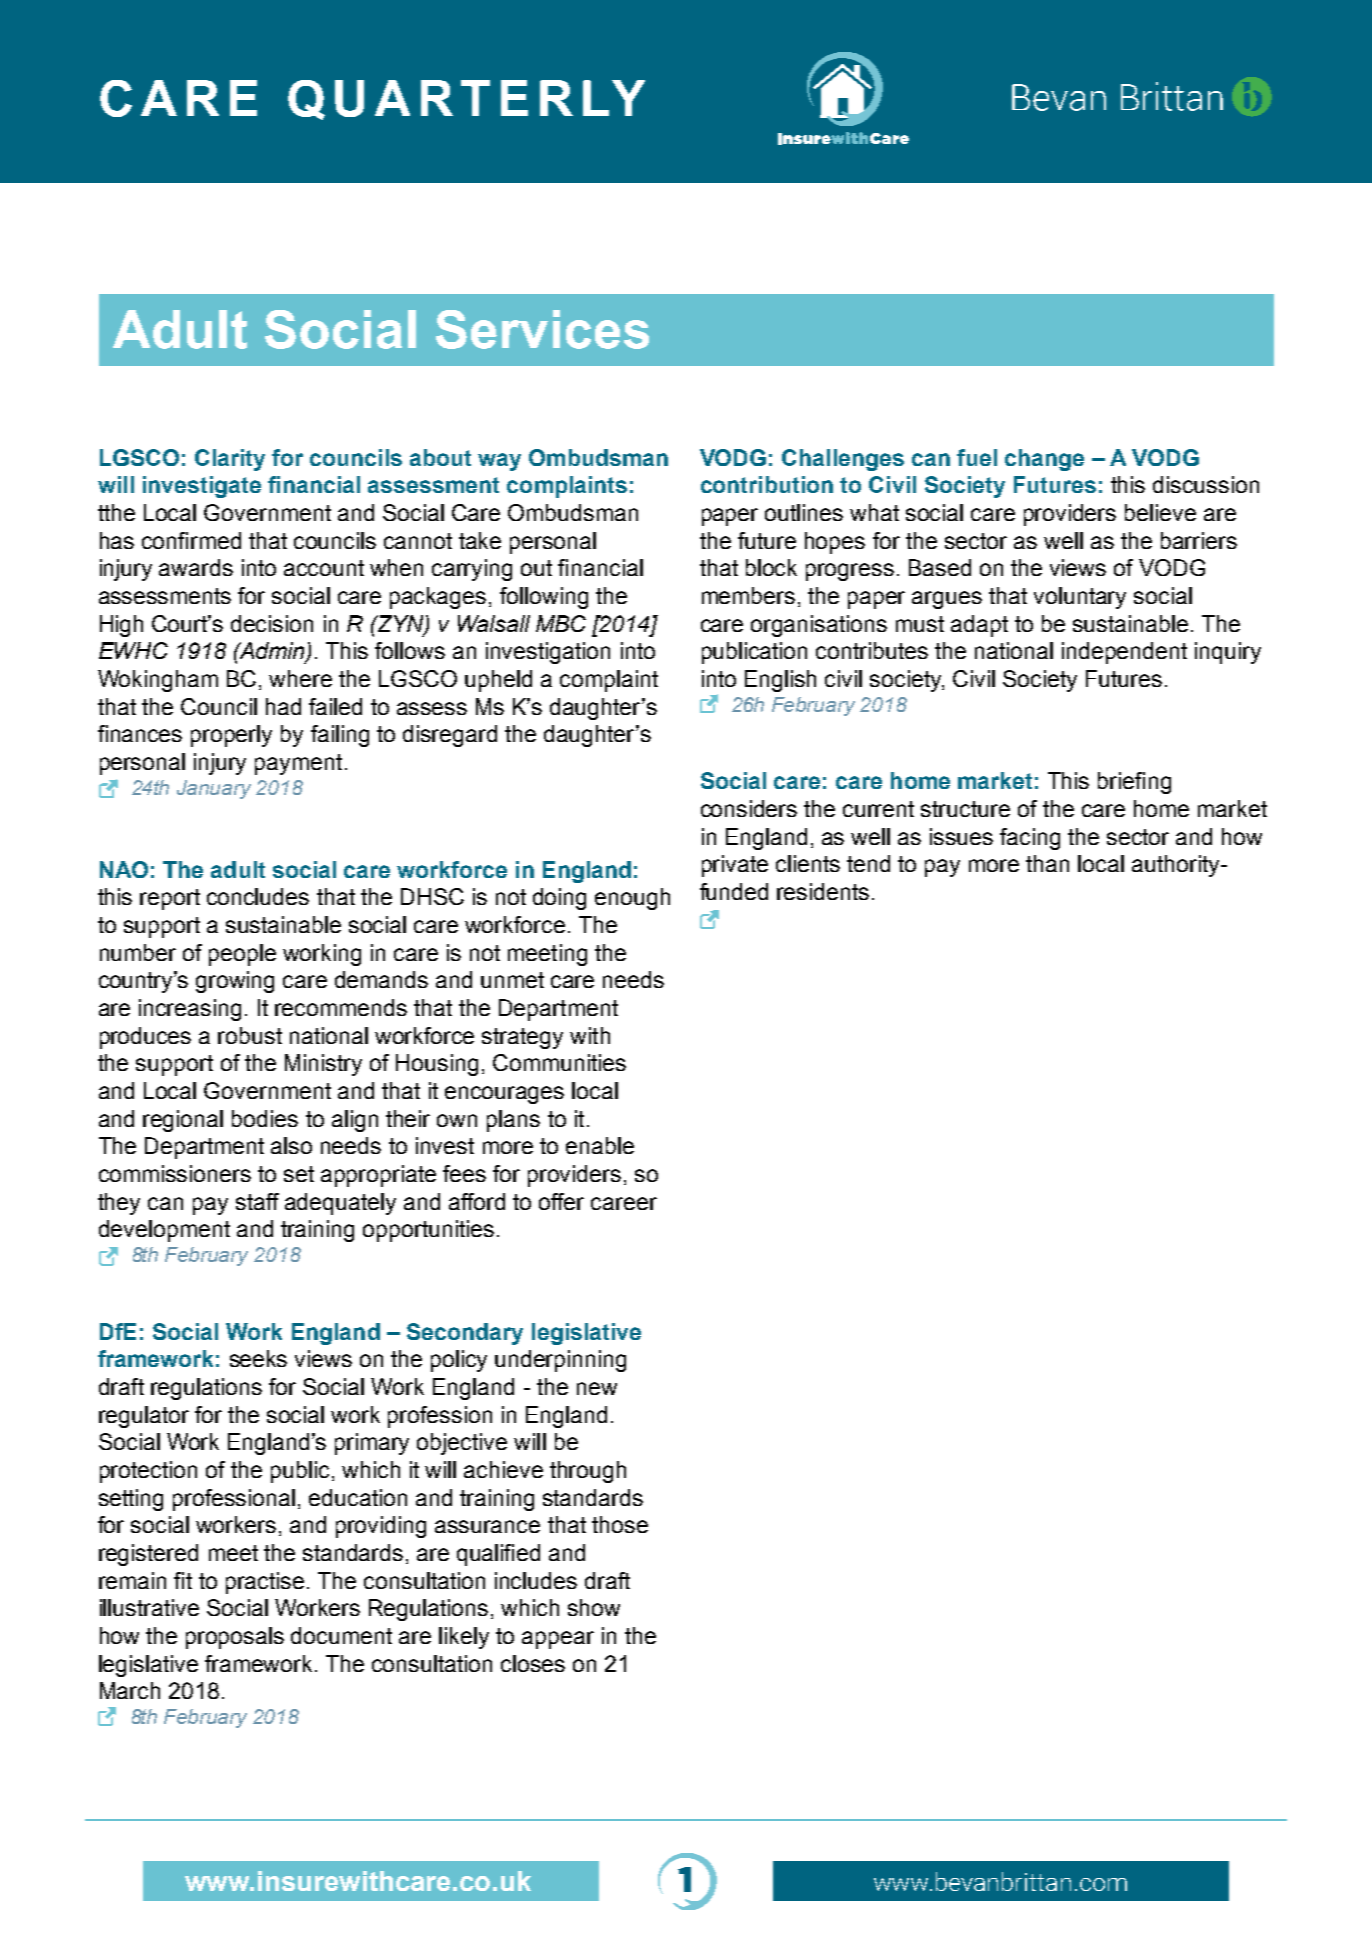 This screenshot has width=1372, height=1941. What do you see at coordinates (230, 460) in the screenshot?
I see `Clarity` at bounding box center [230, 460].
